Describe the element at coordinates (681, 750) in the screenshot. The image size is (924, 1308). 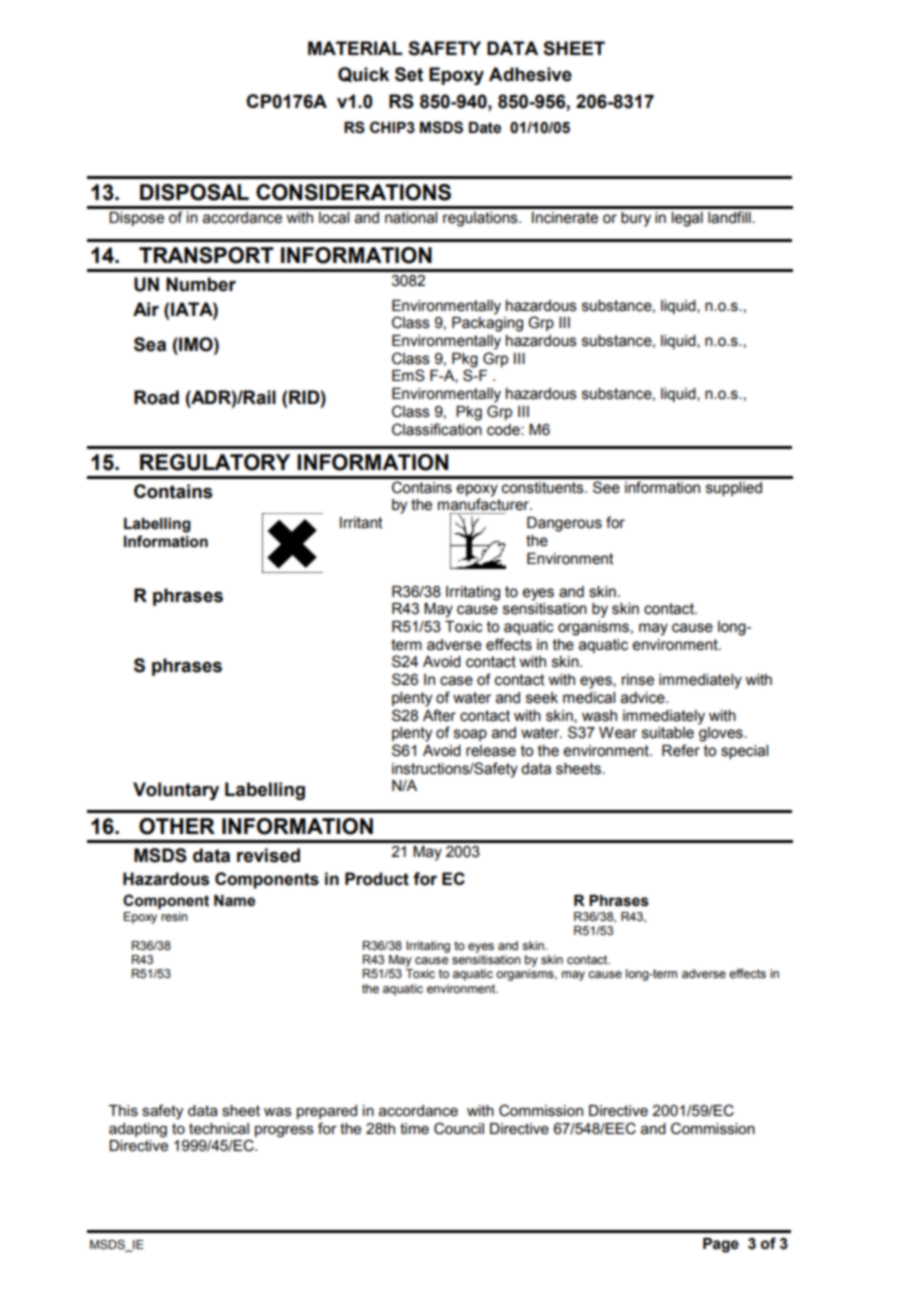
I see `Refer` at that location.
